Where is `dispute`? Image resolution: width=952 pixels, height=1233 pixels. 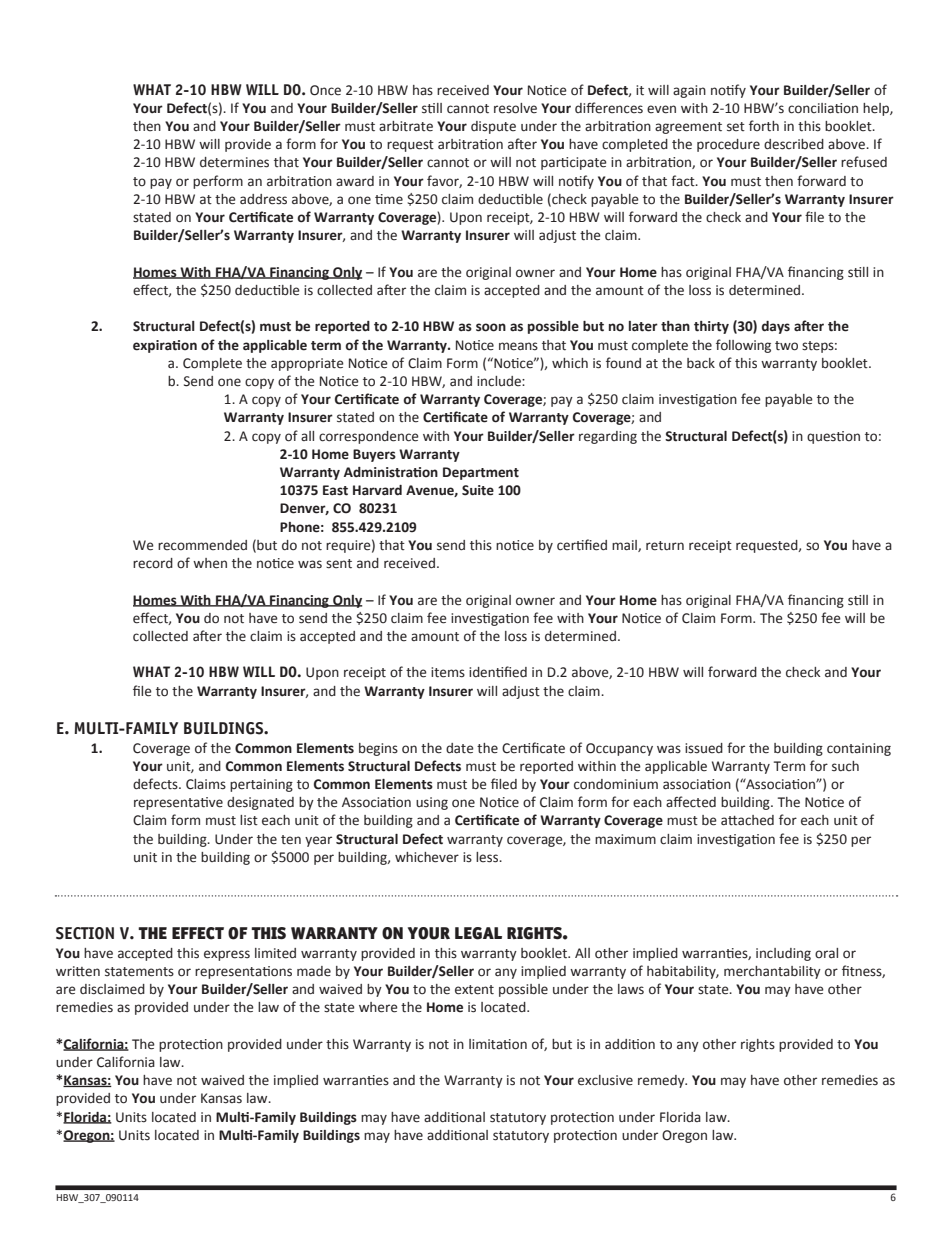 dispute is located at coordinates (493, 127).
